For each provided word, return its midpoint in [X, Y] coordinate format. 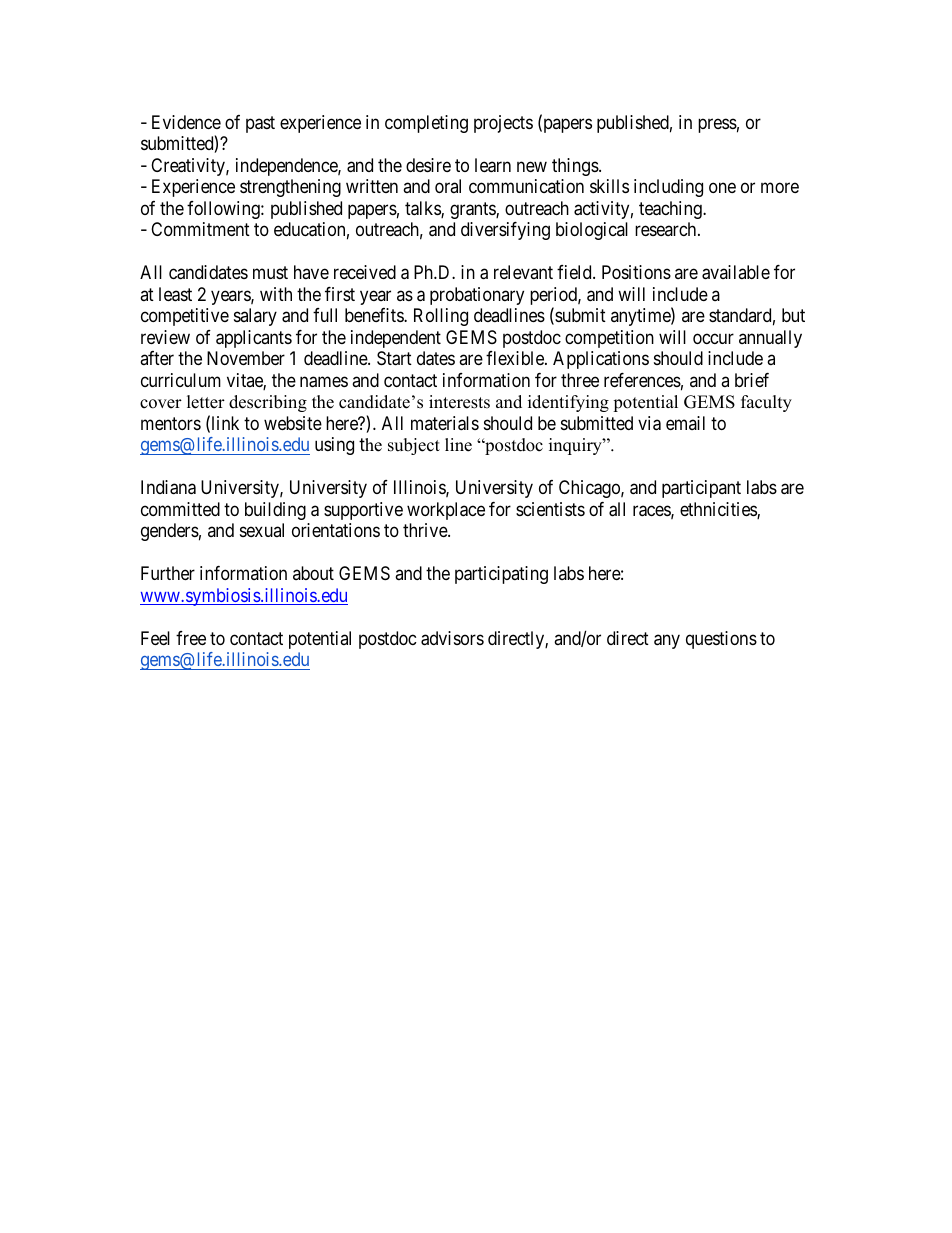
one [722, 188]
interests [459, 402]
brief [752, 380]
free [191, 638]
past [260, 124]
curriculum [181, 380]
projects [503, 124]
